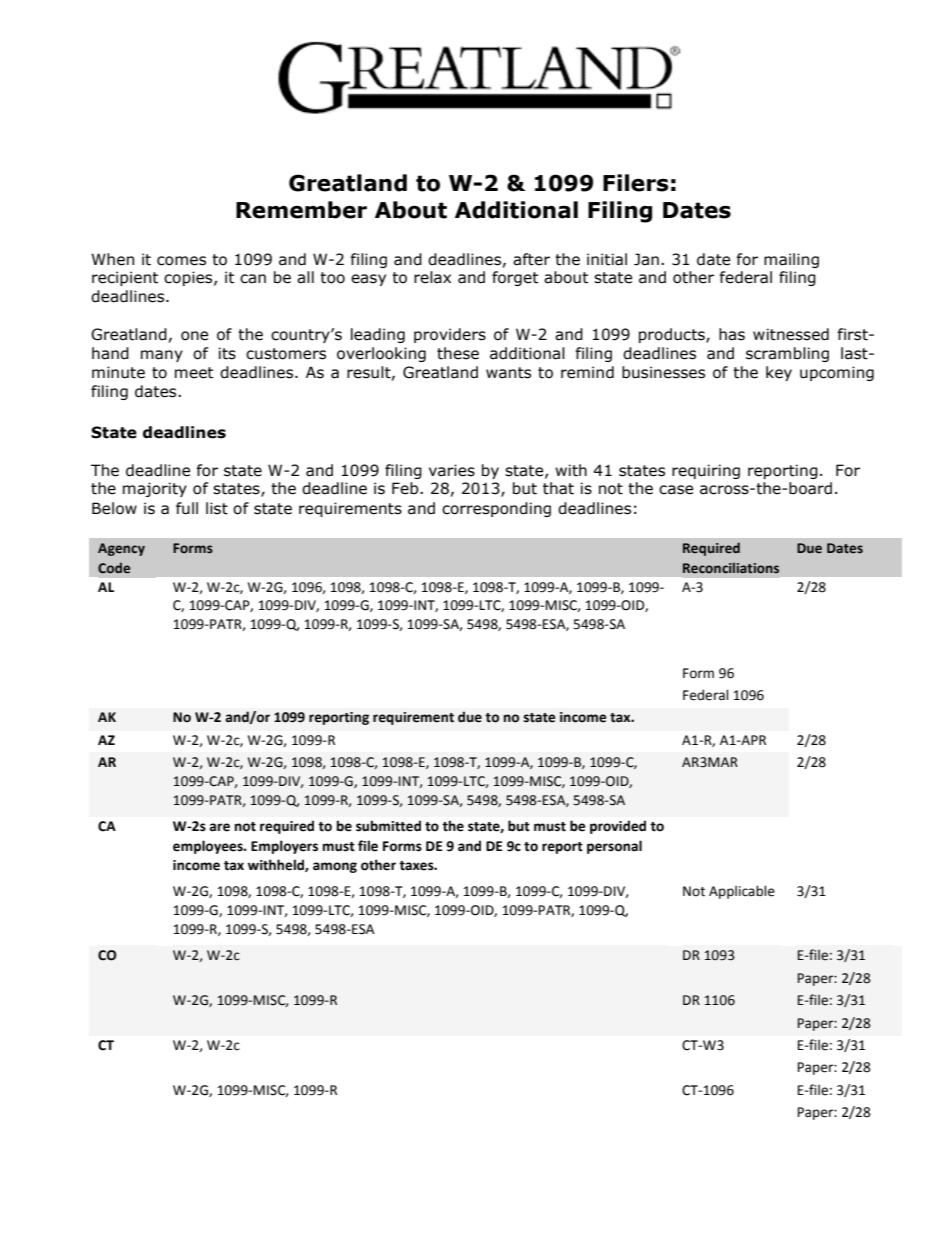  I want to click on case, so click(676, 490).
